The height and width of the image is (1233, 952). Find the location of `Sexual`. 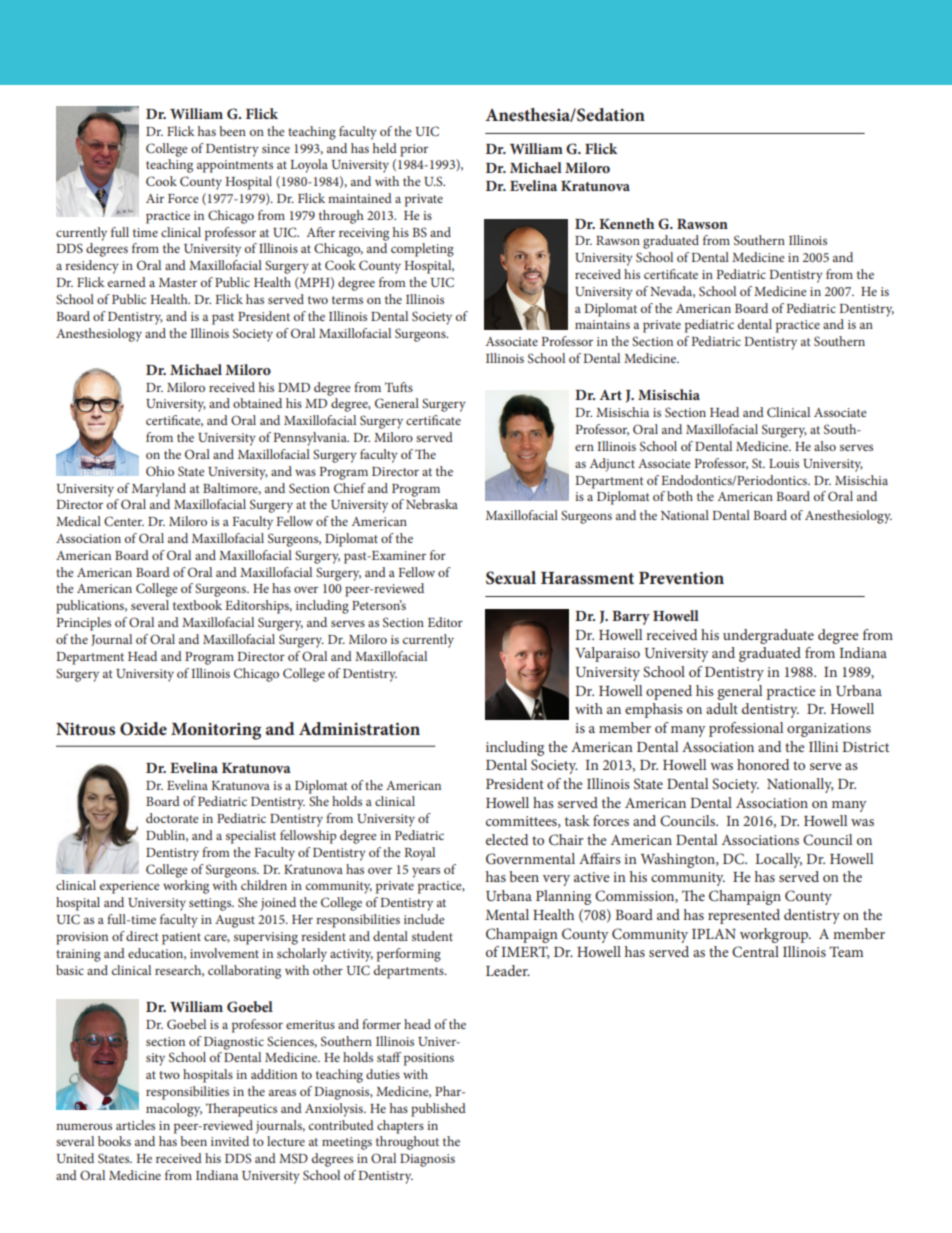

Sexual is located at coordinates (511, 578).
